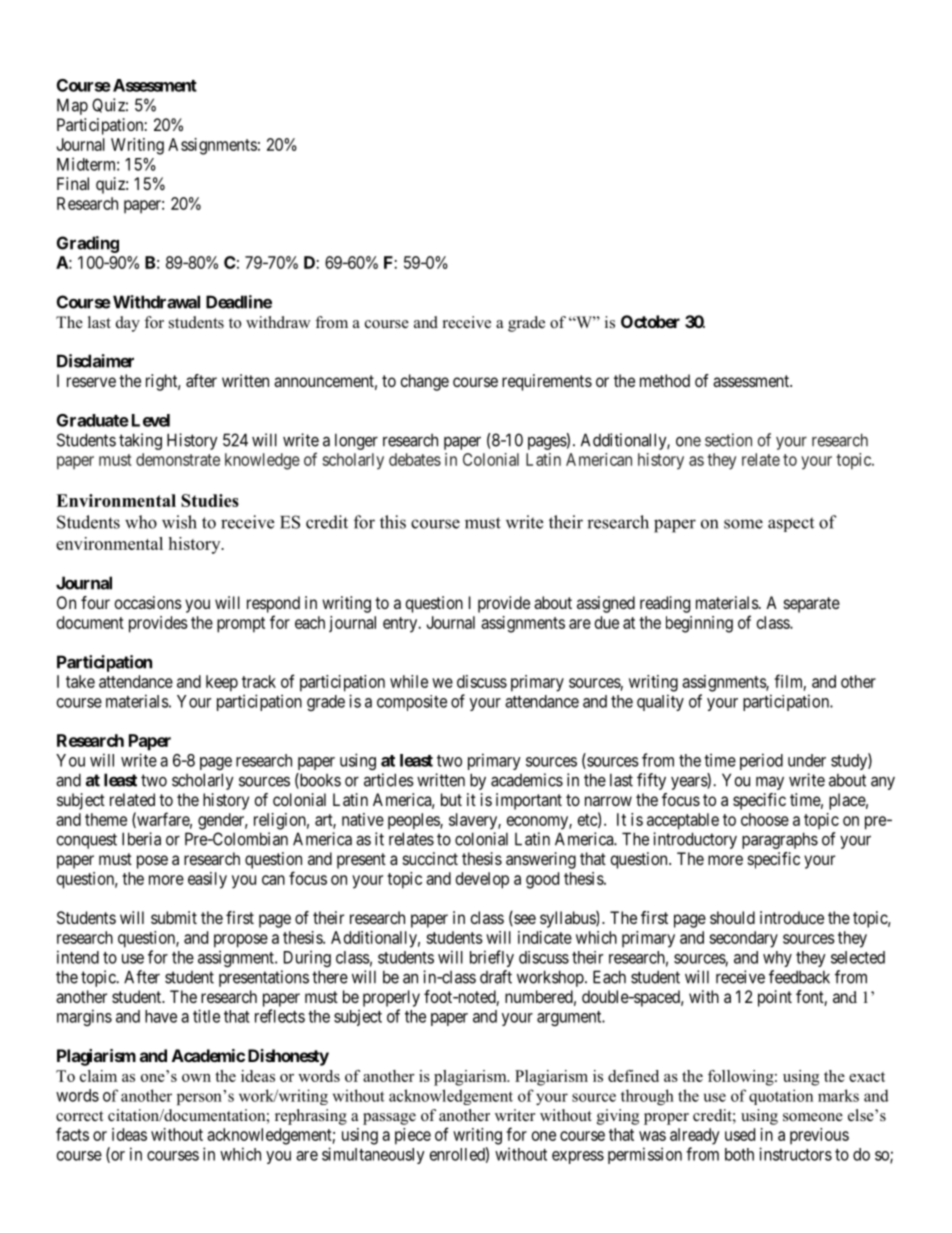  Describe the element at coordinates (451, 799) in the screenshot. I see `but` at that location.
